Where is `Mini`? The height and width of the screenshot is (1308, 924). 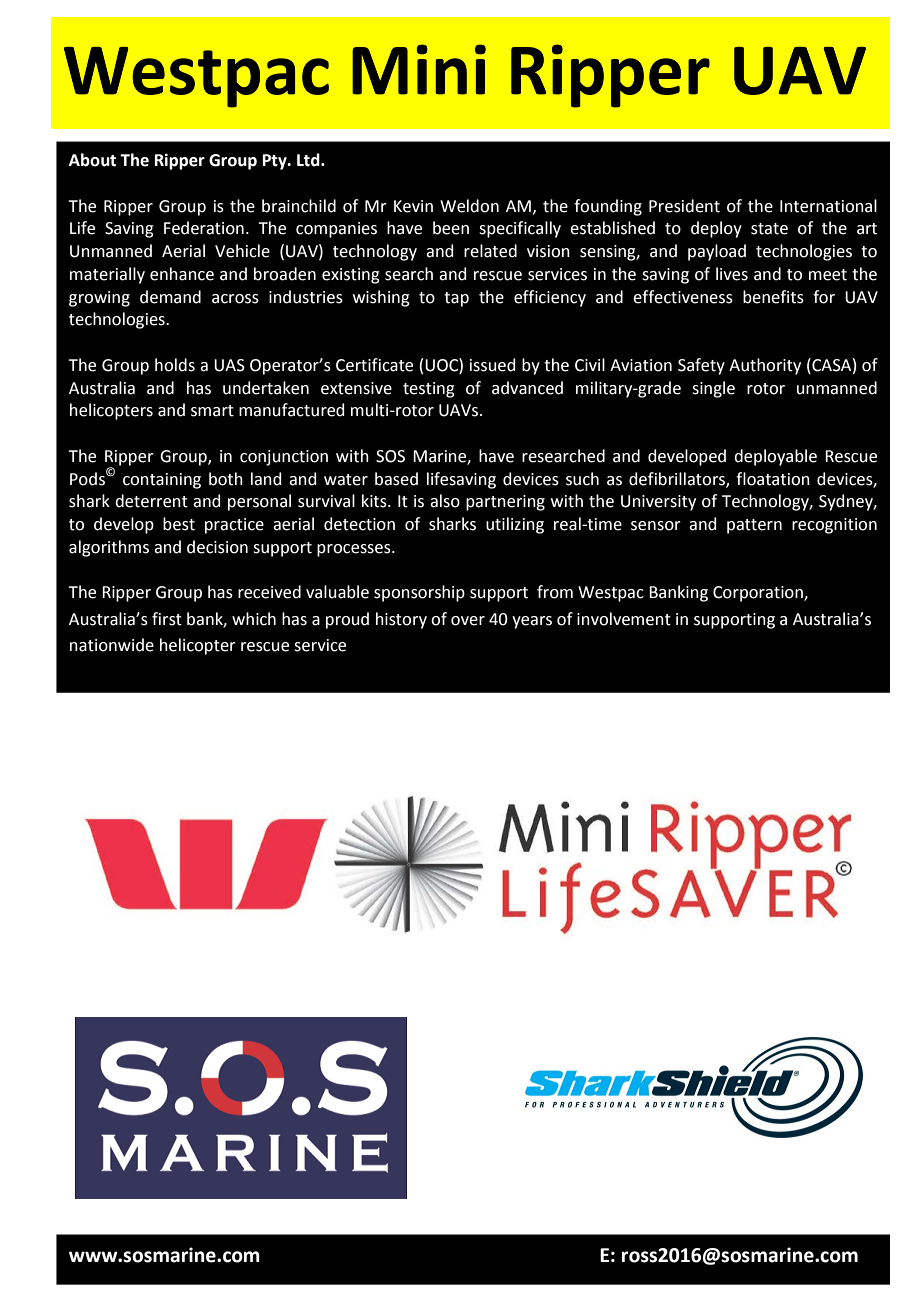
Mini is located at coordinates (419, 69).
